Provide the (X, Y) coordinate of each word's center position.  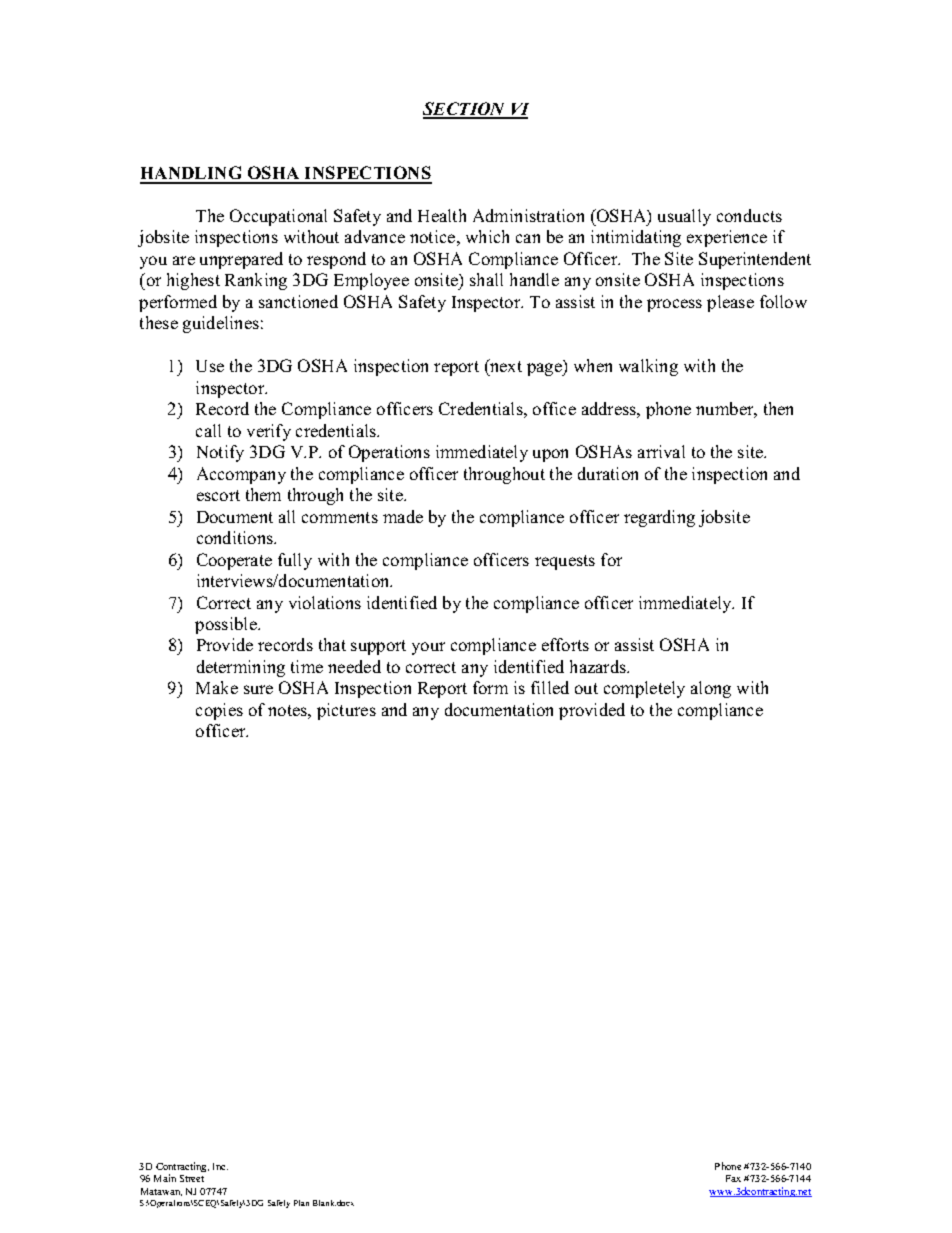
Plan (301, 1203)
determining (241, 668)
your (428, 648)
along (711, 689)
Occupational (278, 217)
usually (684, 217)
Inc (220, 1166)
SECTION (466, 110)
